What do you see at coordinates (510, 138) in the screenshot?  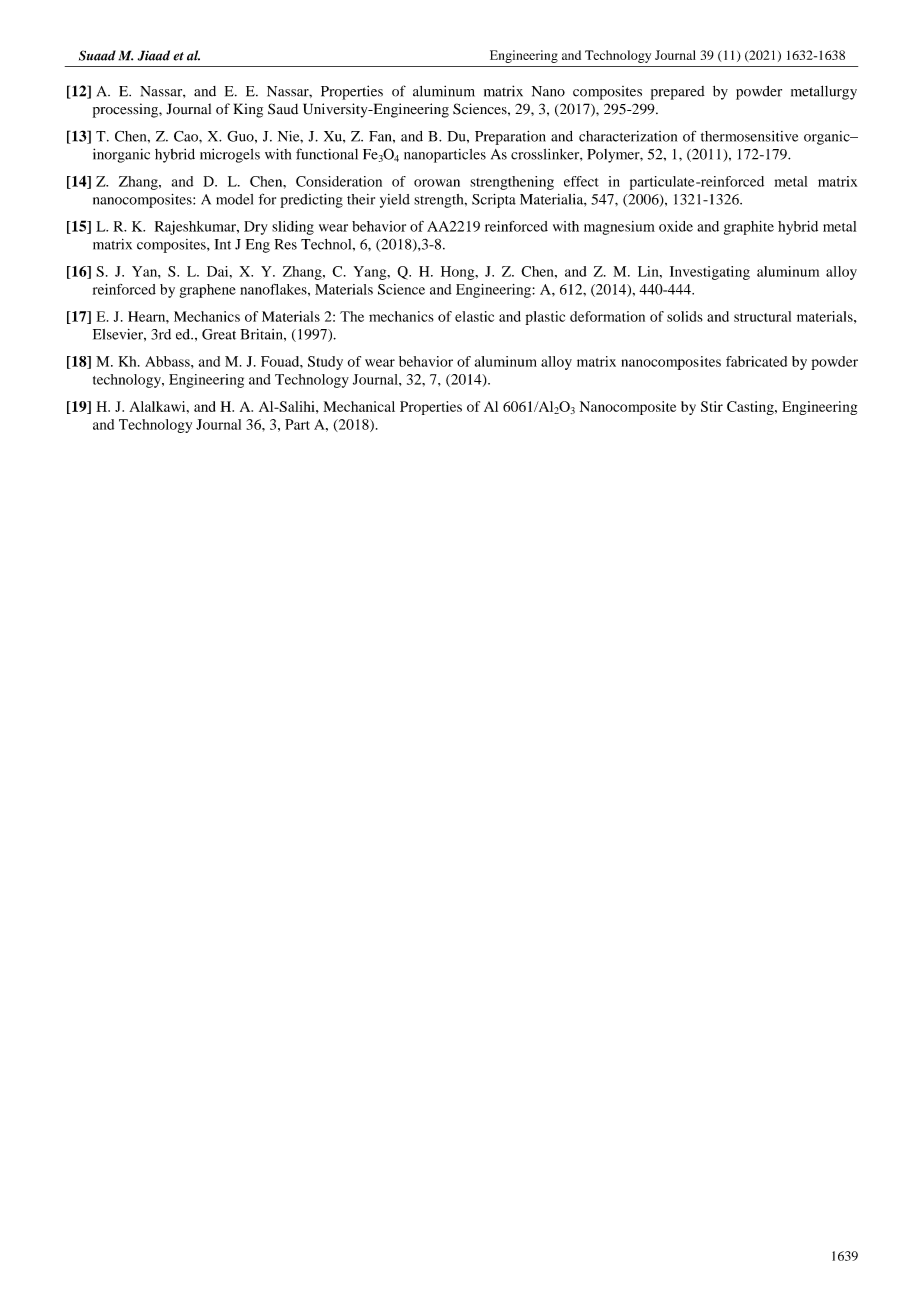 I see `Preparation` at bounding box center [510, 138].
